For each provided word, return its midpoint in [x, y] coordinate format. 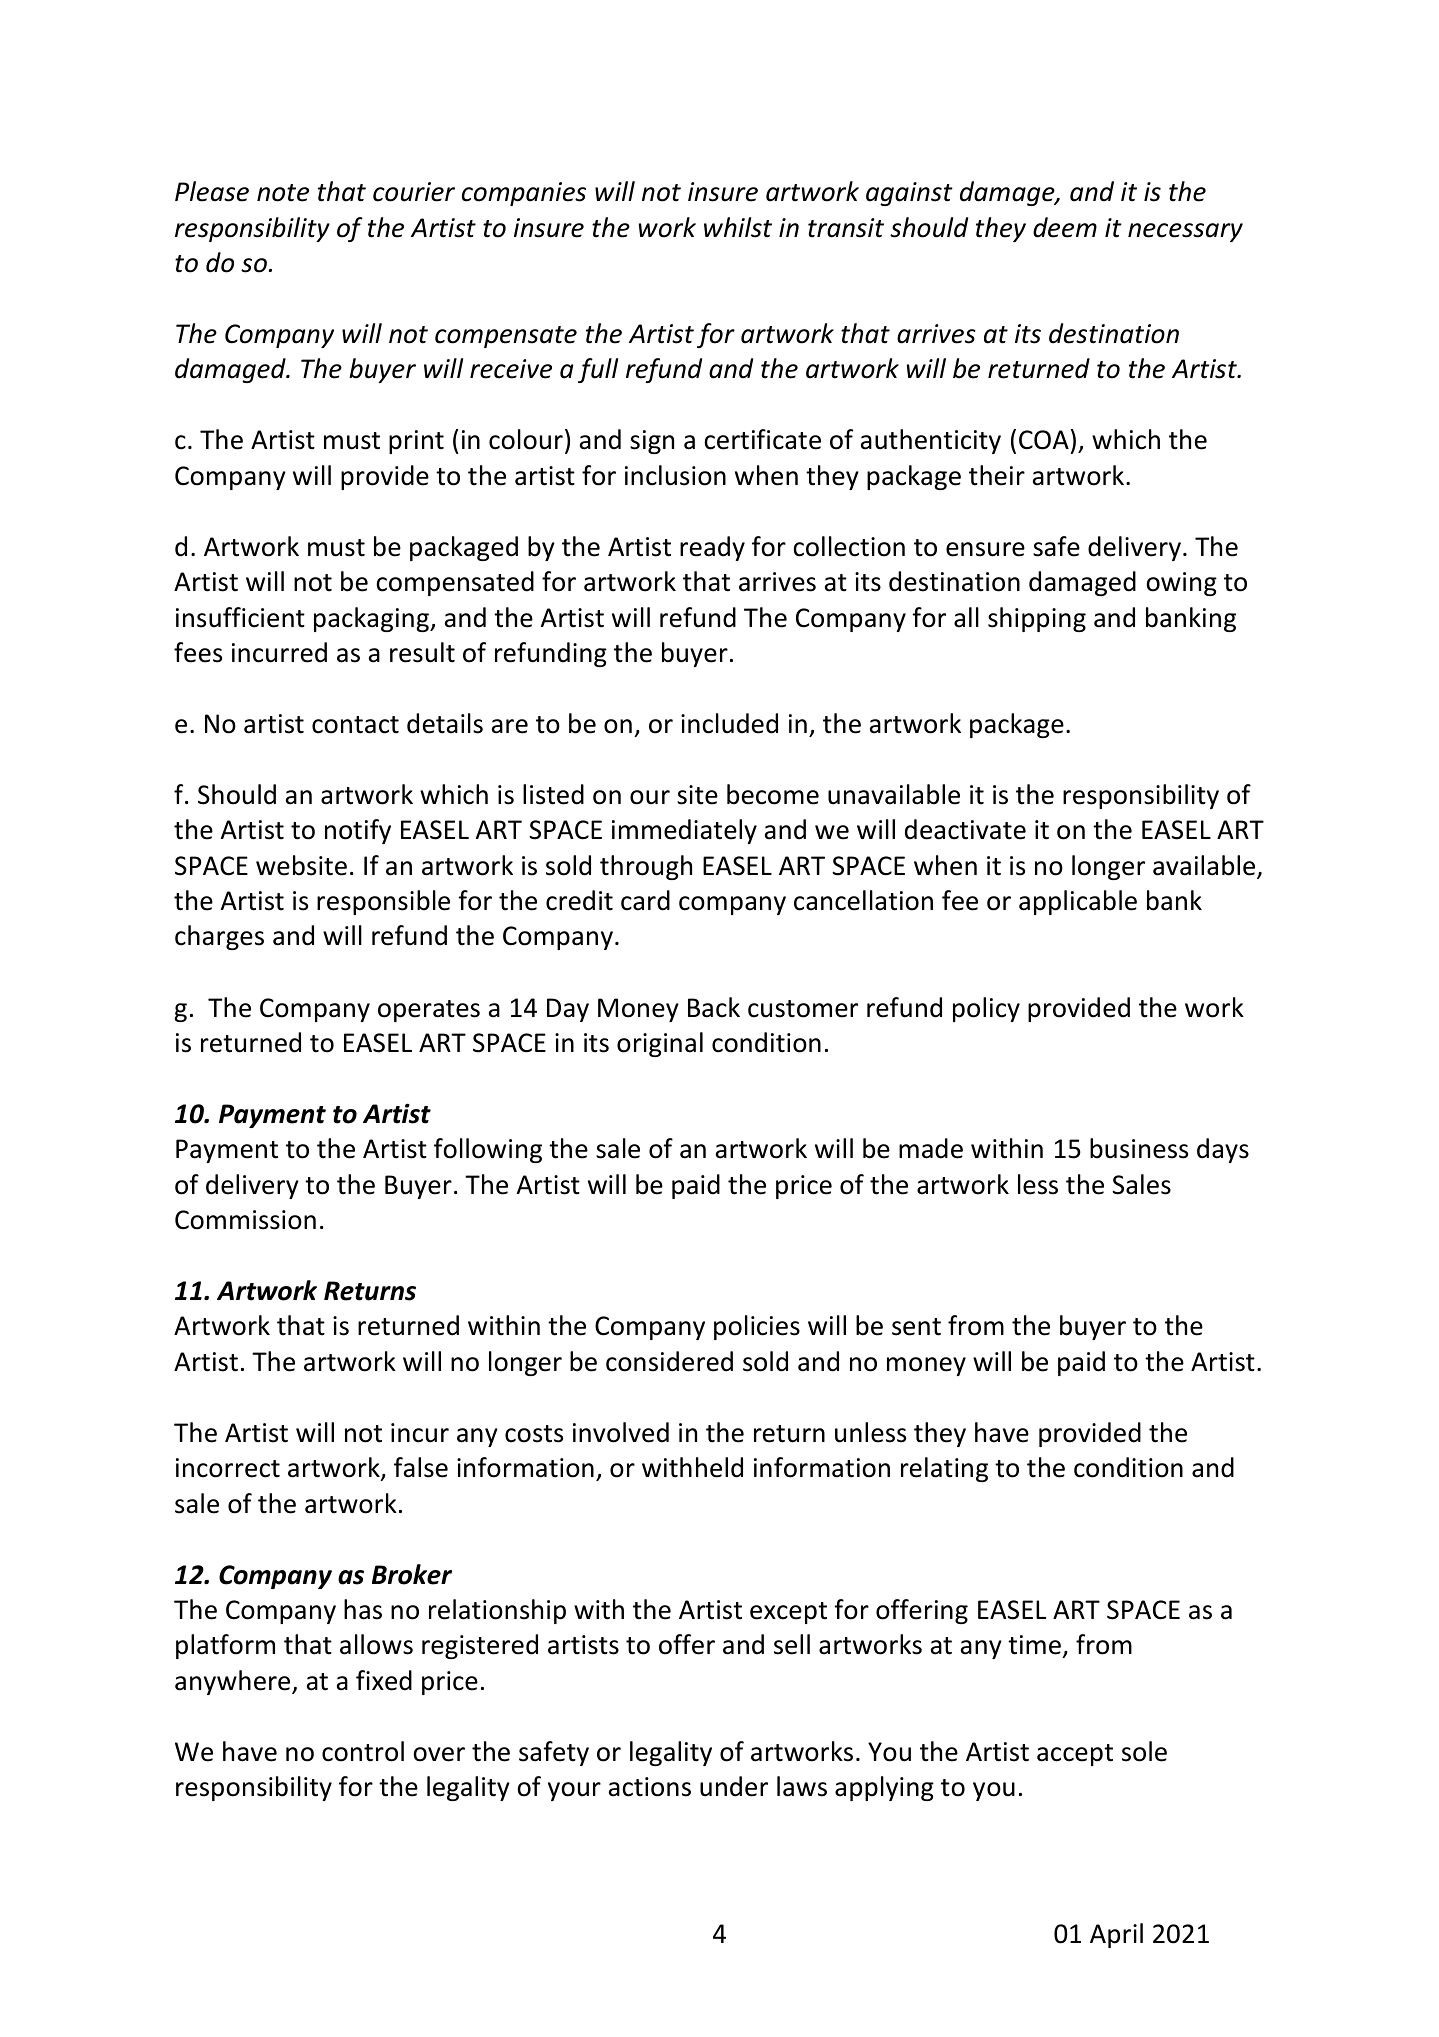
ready [712, 548]
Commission [245, 1220]
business [1139, 1148]
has [363, 1609]
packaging [372, 619]
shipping [1037, 619]
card [645, 900]
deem [1065, 227]
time [1035, 1646]
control [363, 1751]
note [283, 193]
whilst [738, 227]
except [788, 1613]
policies [757, 1327]
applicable [1078, 902]
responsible [383, 902]
